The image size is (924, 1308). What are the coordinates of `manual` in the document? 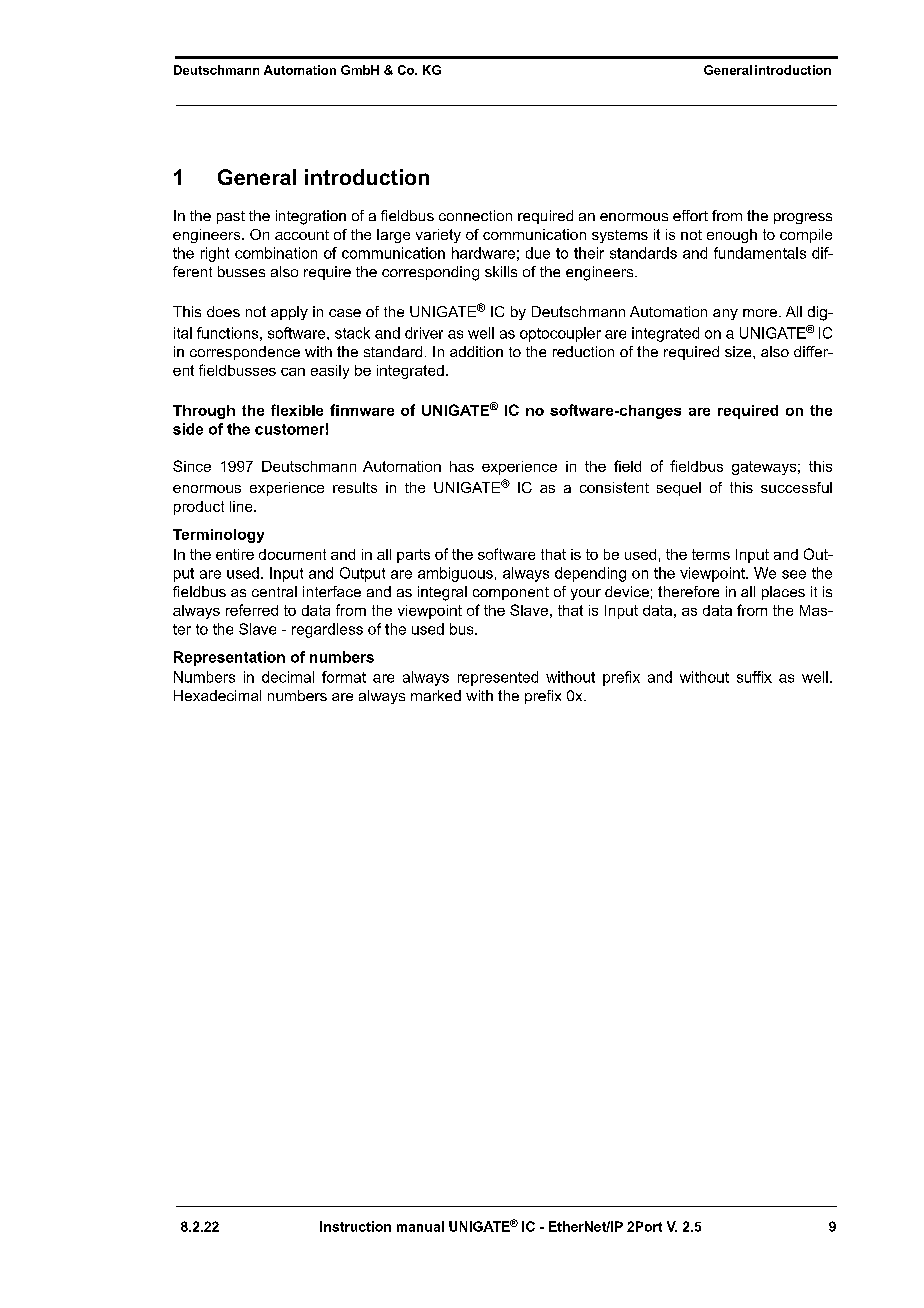 It's located at (420, 1226).
